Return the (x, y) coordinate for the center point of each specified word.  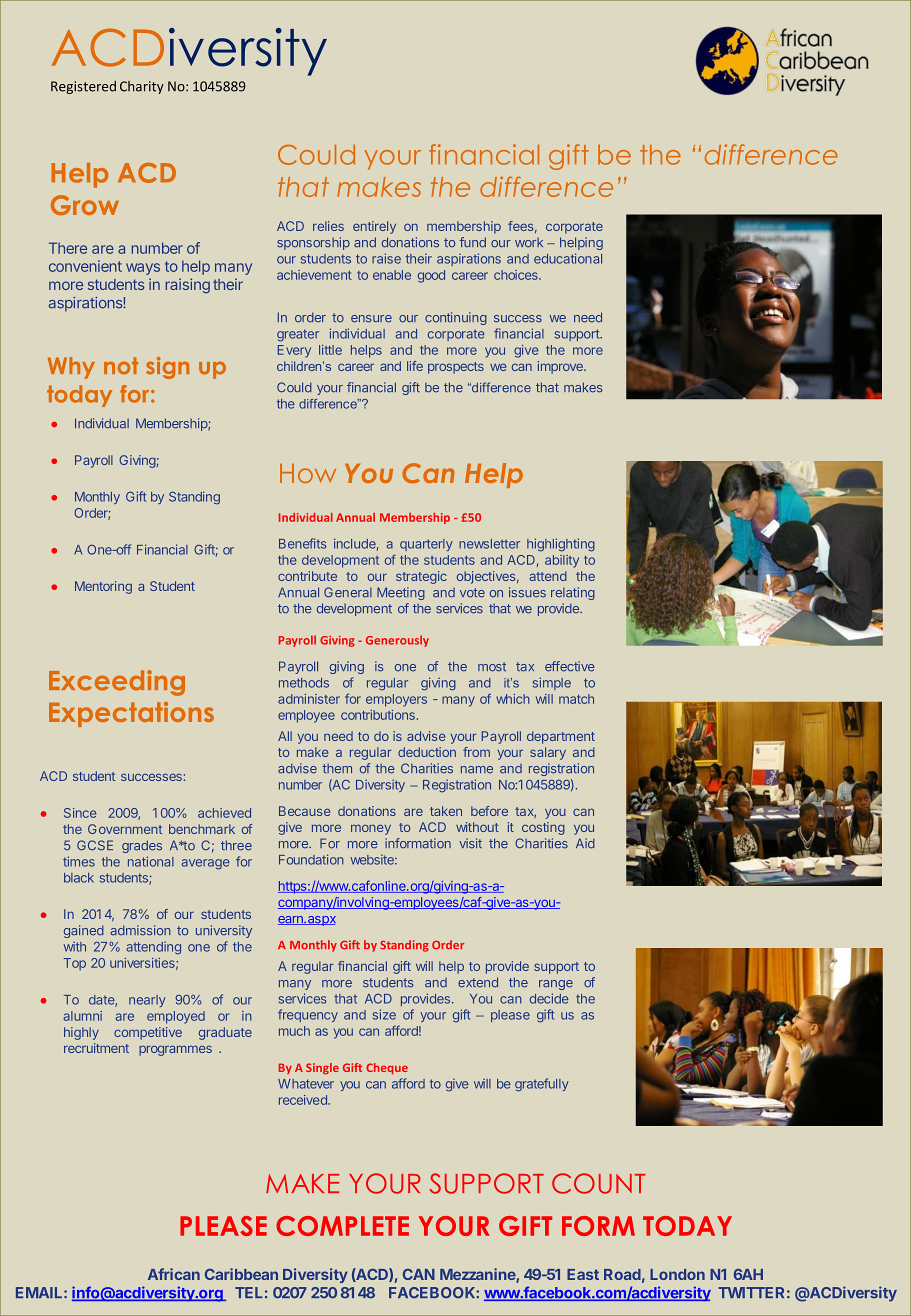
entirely (374, 227)
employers (396, 700)
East (583, 1274)
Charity (142, 87)
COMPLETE (342, 1226)
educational (568, 258)
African (174, 1274)
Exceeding (117, 683)
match (576, 699)
